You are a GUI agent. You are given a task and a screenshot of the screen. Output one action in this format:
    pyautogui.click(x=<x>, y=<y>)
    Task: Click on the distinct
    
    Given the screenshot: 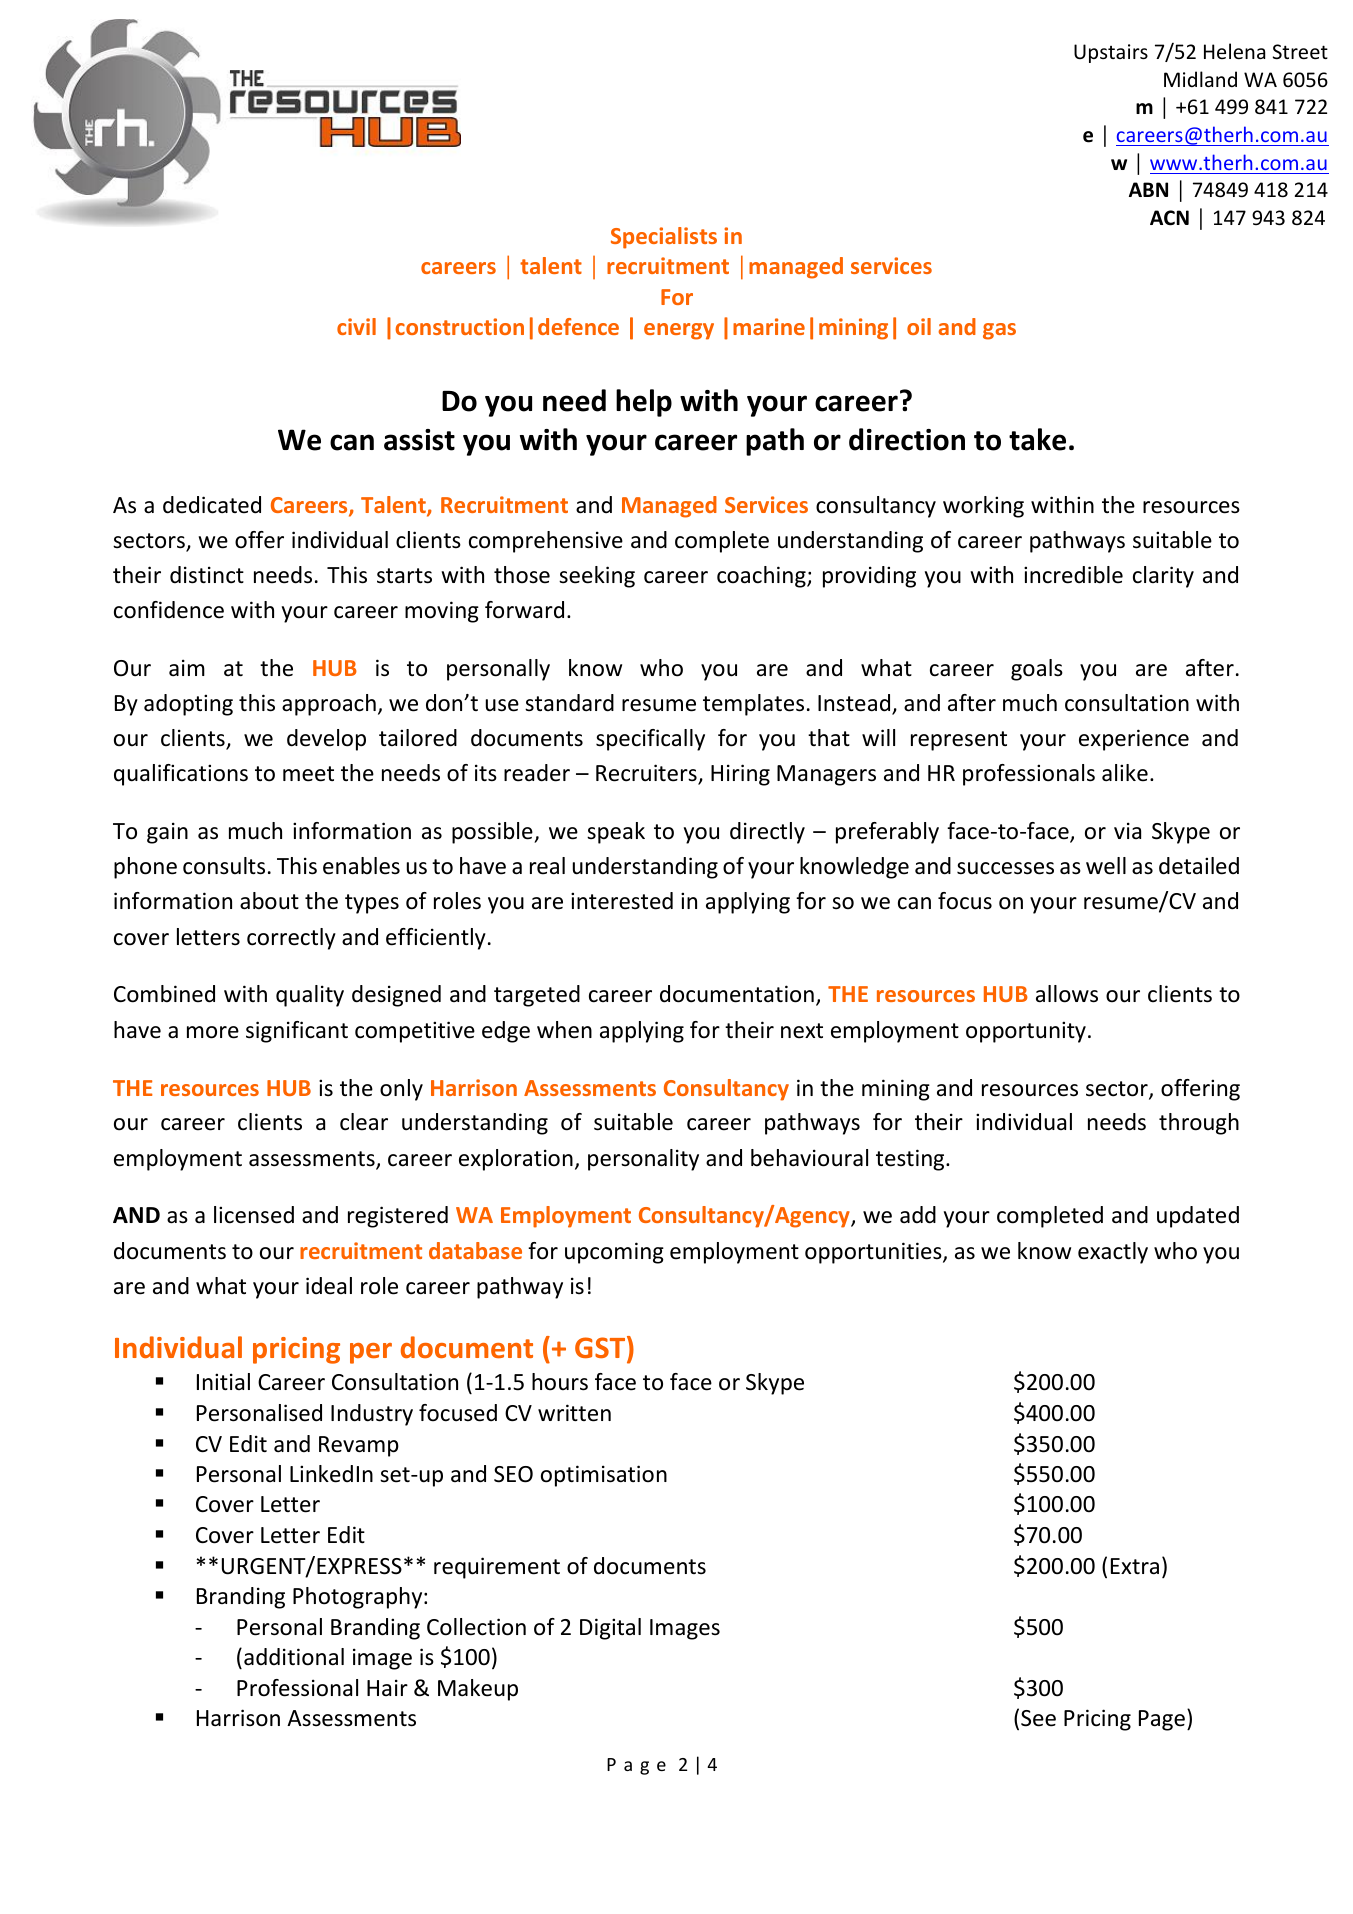 What is the action you would take?
    pyautogui.click(x=207, y=575)
